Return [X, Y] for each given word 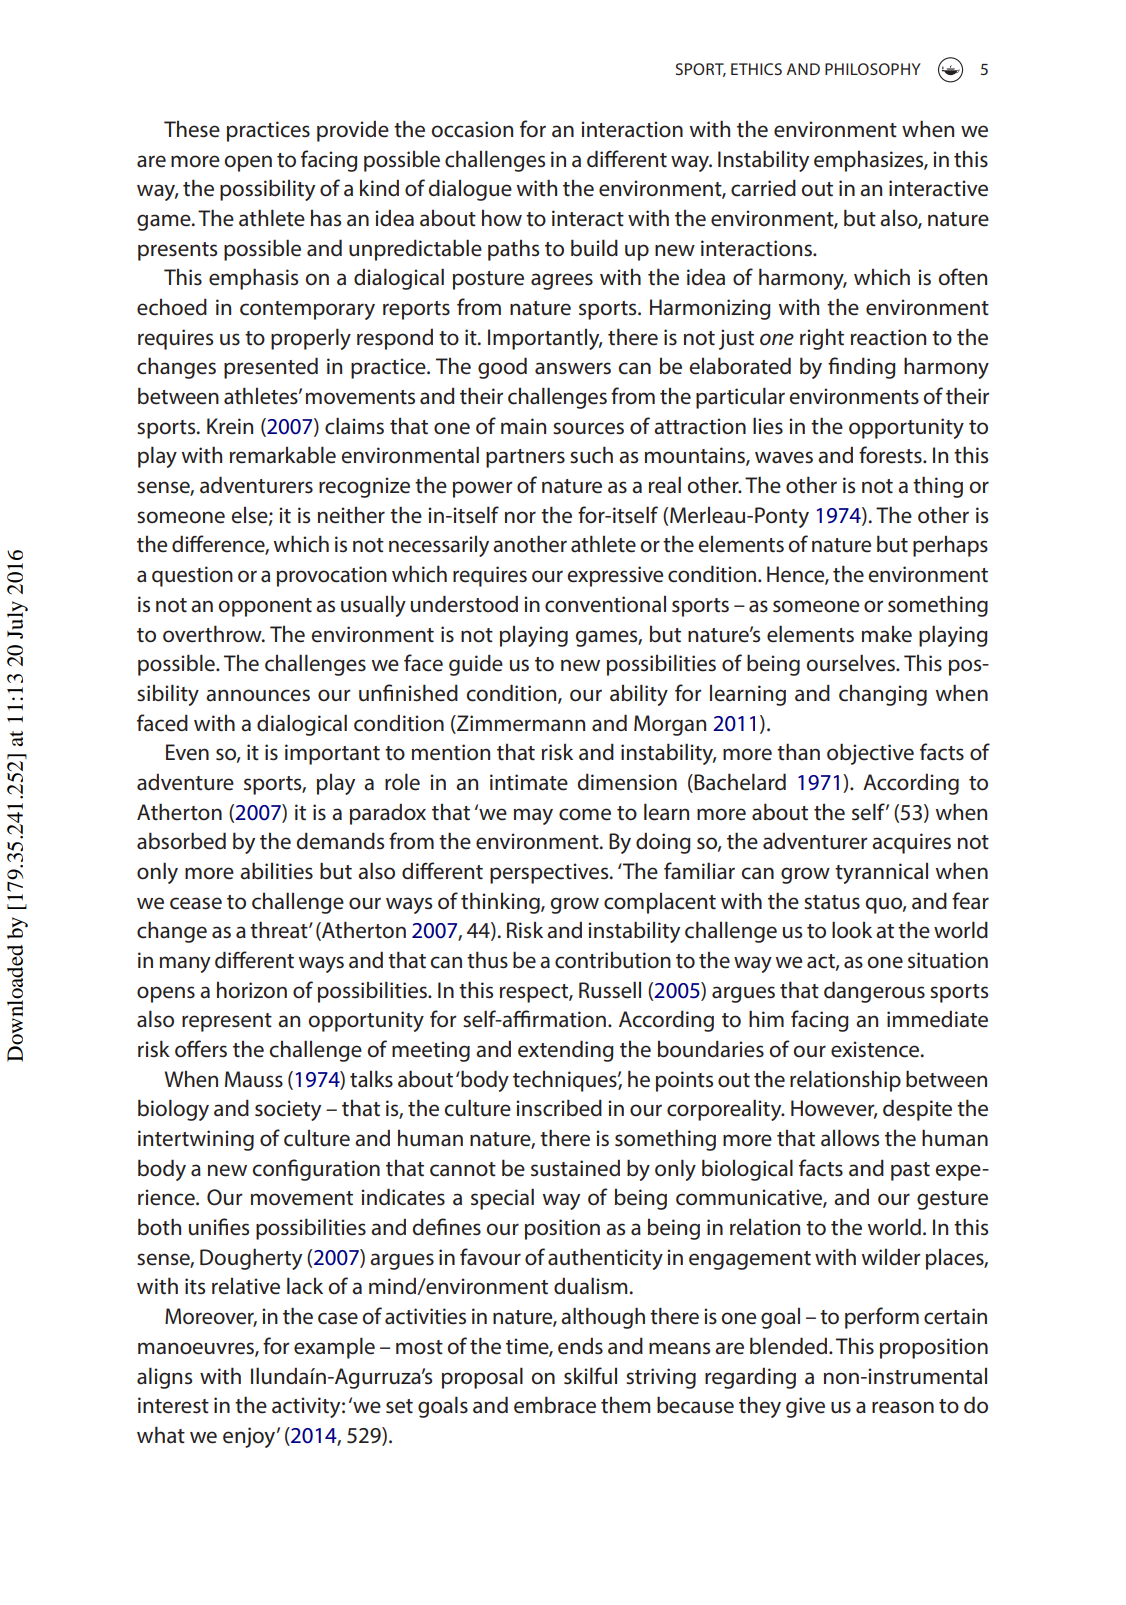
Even [187, 752]
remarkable [283, 455]
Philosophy [873, 69]
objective [870, 754]
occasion [472, 129]
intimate [529, 782]
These [192, 129]
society [288, 1110]
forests [891, 455]
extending [566, 1051]
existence [876, 1049]
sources [588, 428]
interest [173, 1405]
